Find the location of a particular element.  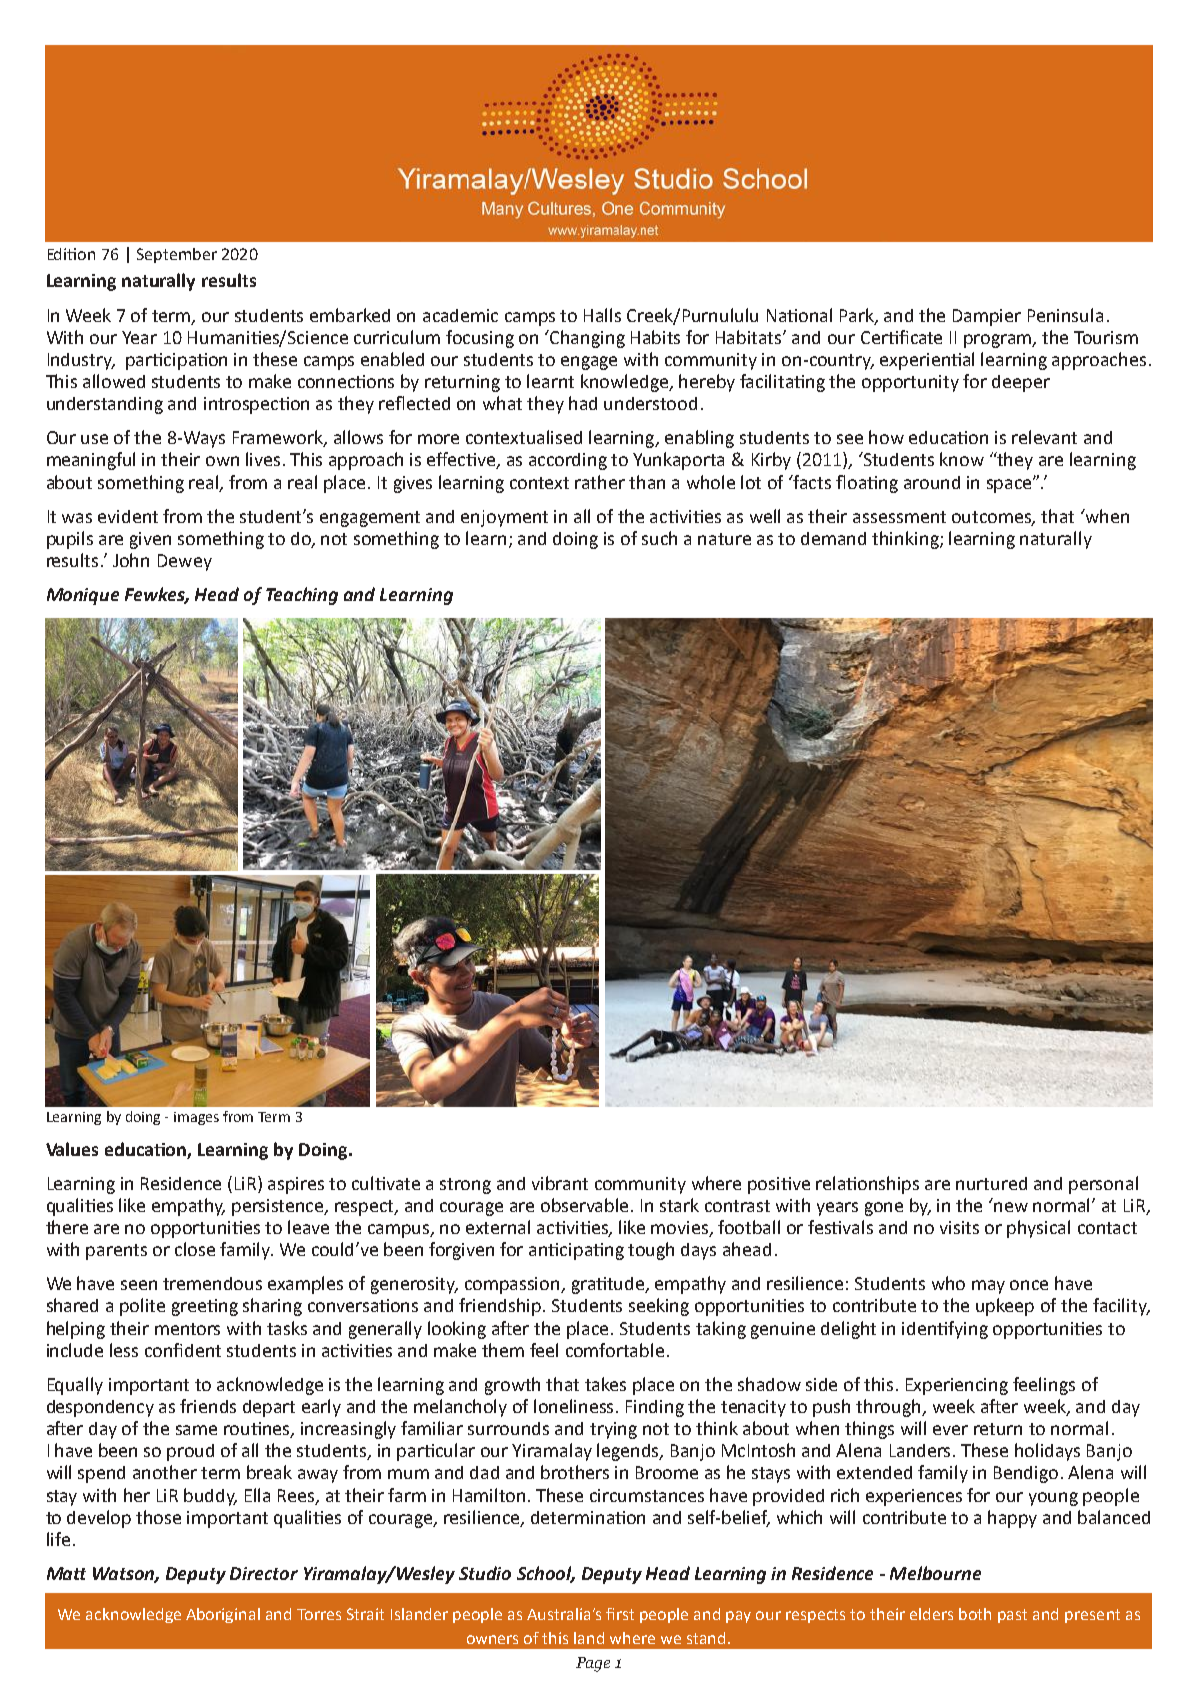

first is located at coordinates (620, 1614).
